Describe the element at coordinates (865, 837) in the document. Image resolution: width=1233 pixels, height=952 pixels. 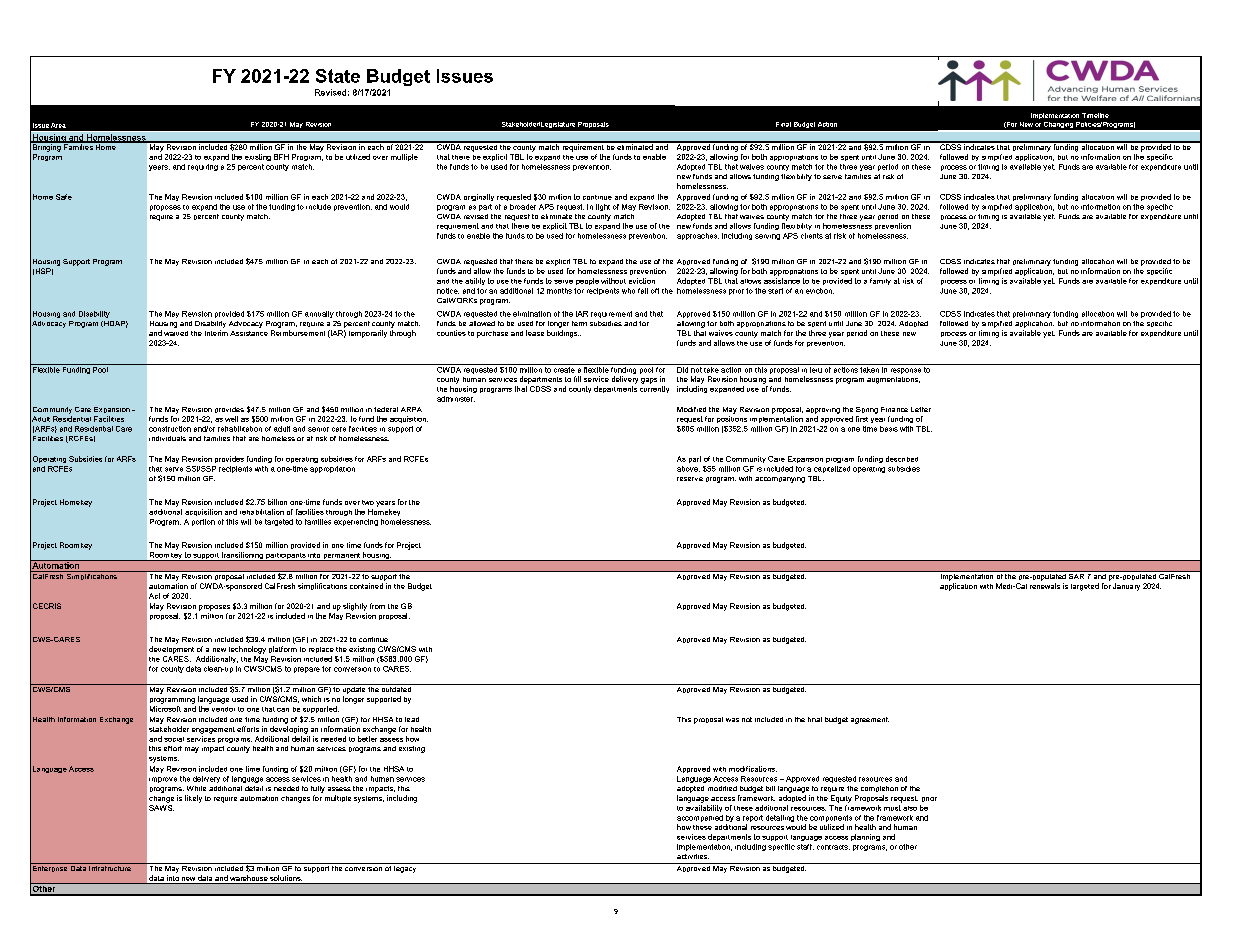
I see `planning` at that location.
